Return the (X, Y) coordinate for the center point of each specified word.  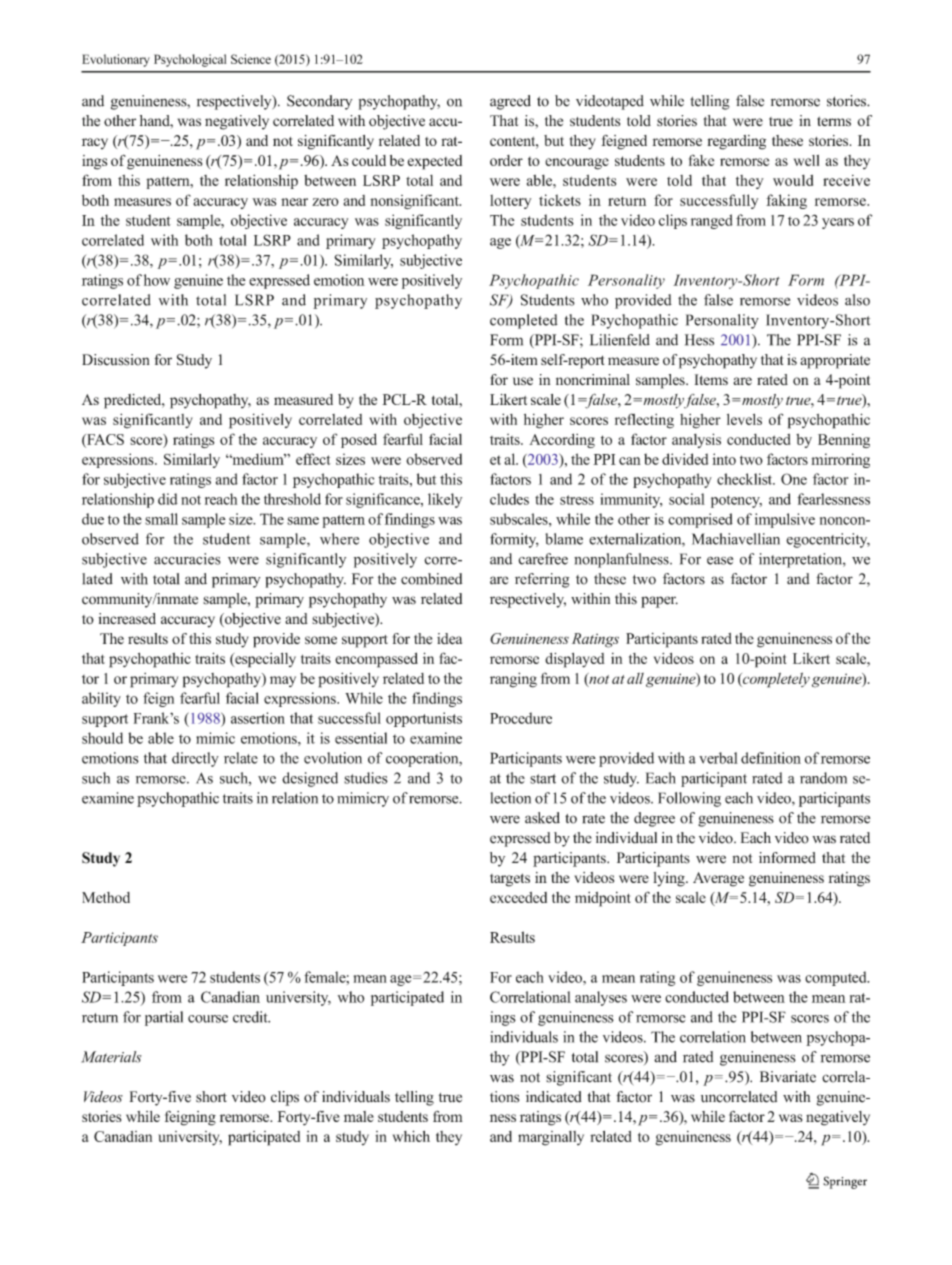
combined (431, 579)
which (411, 1136)
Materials (111, 1057)
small (161, 519)
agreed (510, 102)
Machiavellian (736, 539)
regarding (736, 142)
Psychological (190, 60)
